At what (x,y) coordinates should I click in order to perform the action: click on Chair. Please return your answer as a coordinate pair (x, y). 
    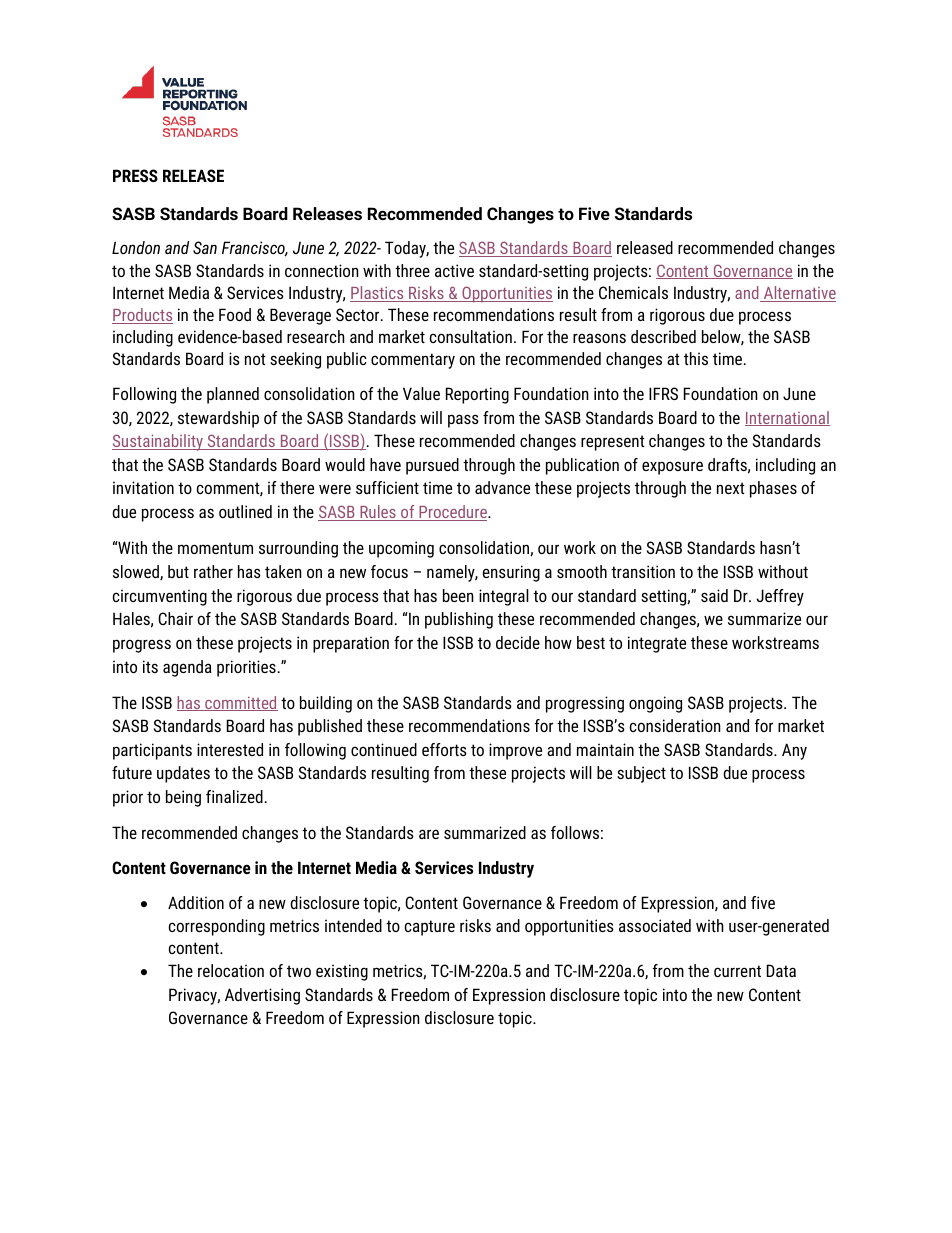
    Looking at the image, I should click on (175, 618).
